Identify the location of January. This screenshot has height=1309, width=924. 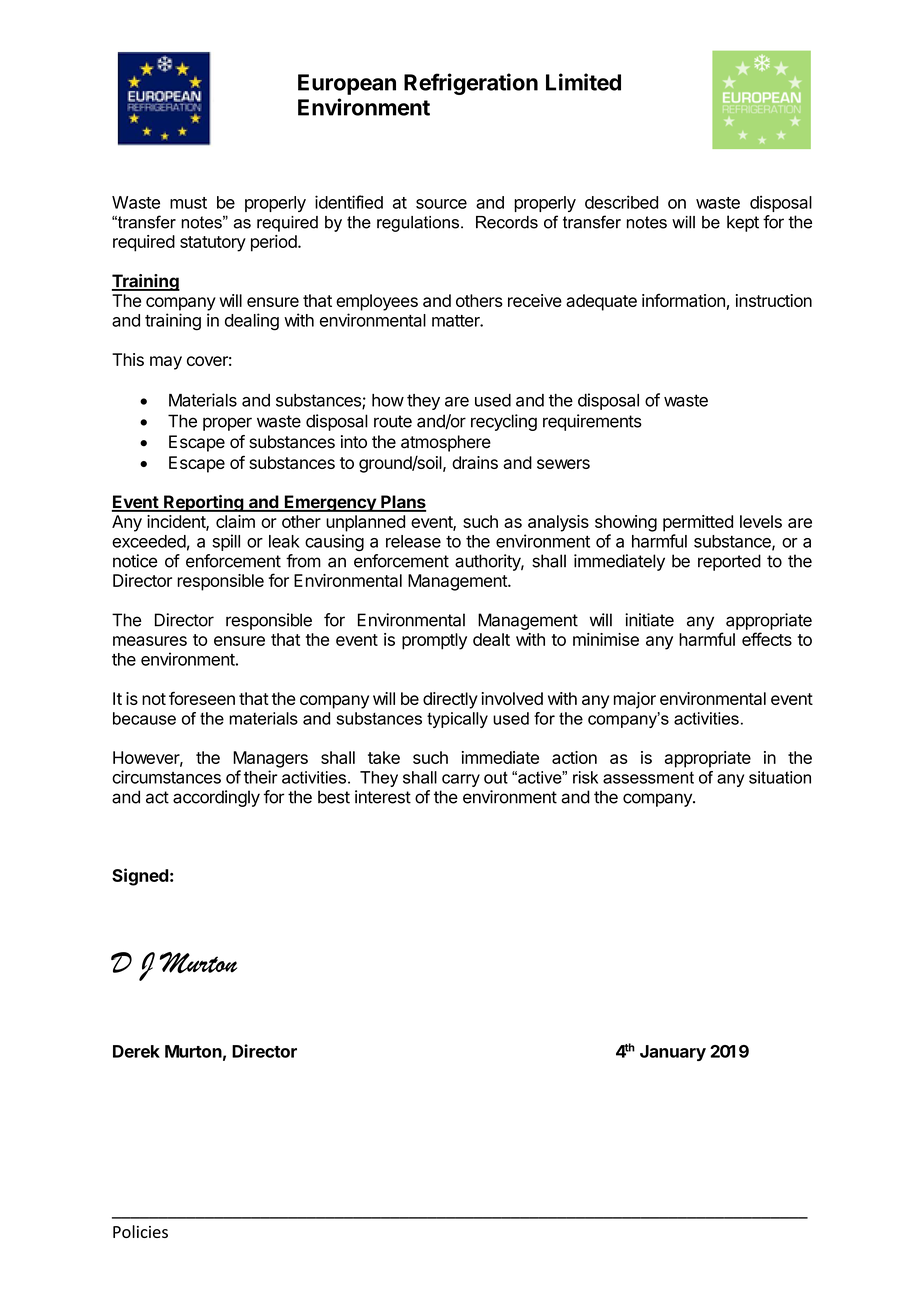
(673, 1053).
